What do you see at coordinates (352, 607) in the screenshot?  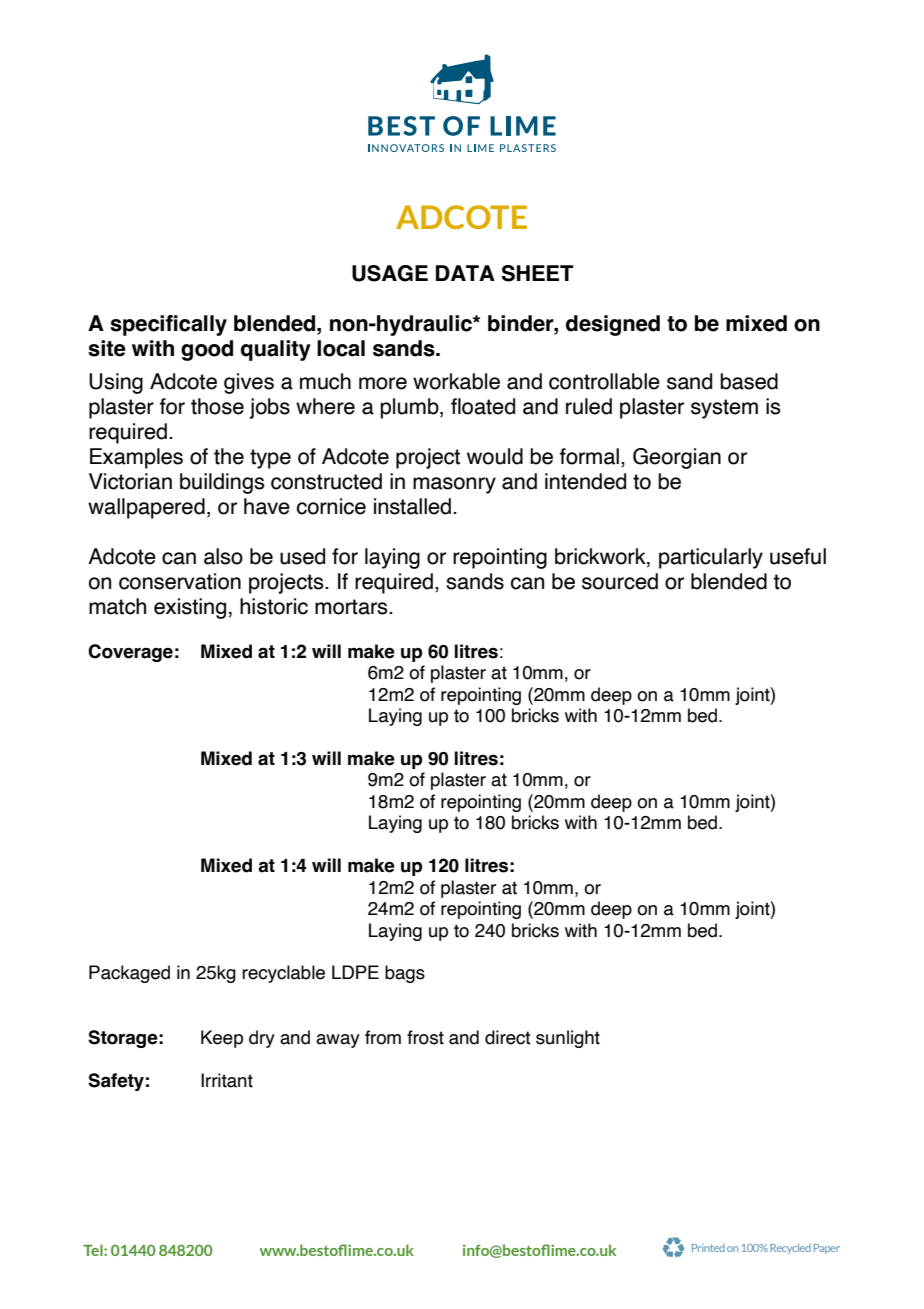 I see `mortars` at bounding box center [352, 607].
